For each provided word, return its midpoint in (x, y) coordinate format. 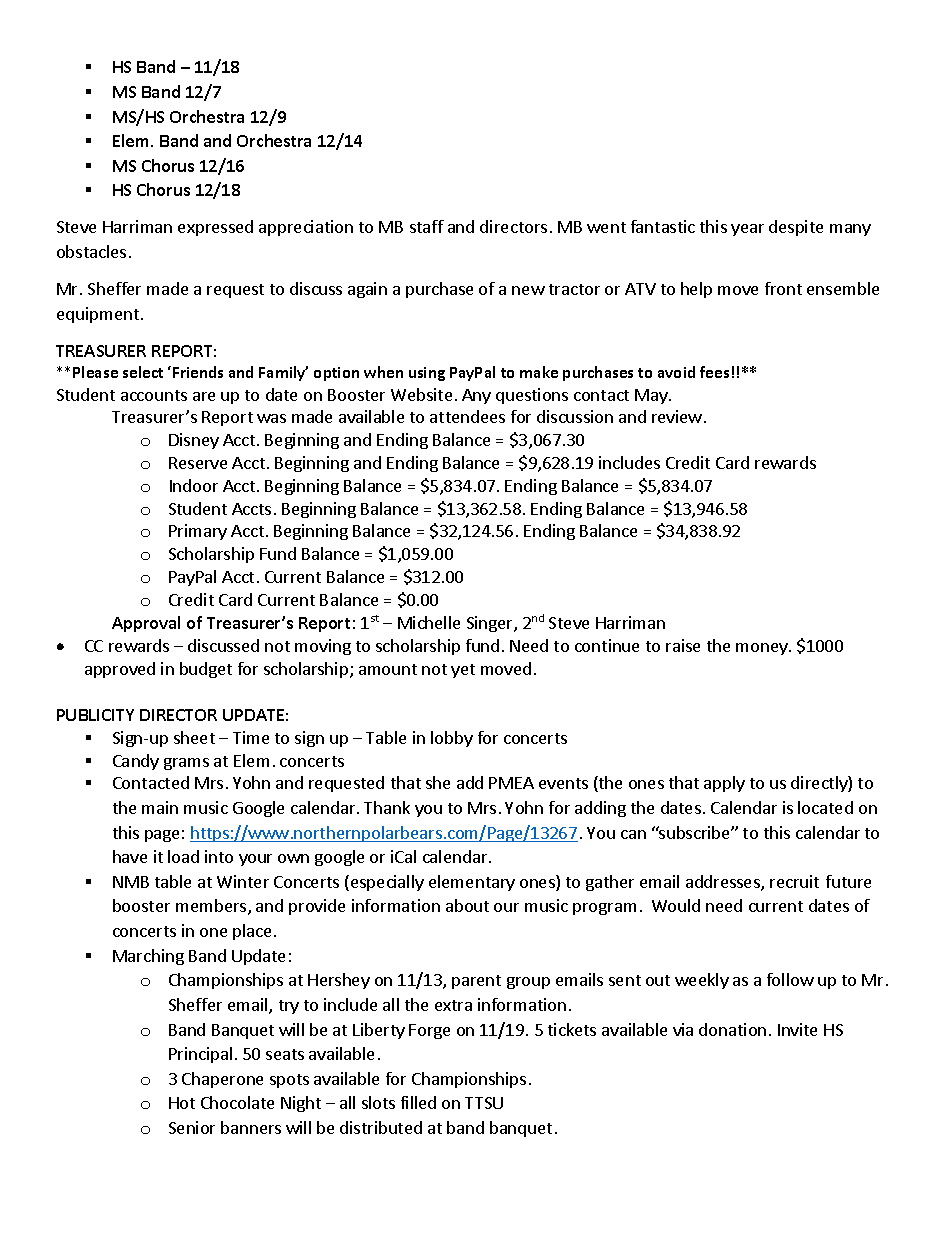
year (747, 230)
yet (463, 671)
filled (418, 1102)
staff (427, 226)
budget (206, 670)
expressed (215, 228)
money (763, 649)
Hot (182, 1103)
